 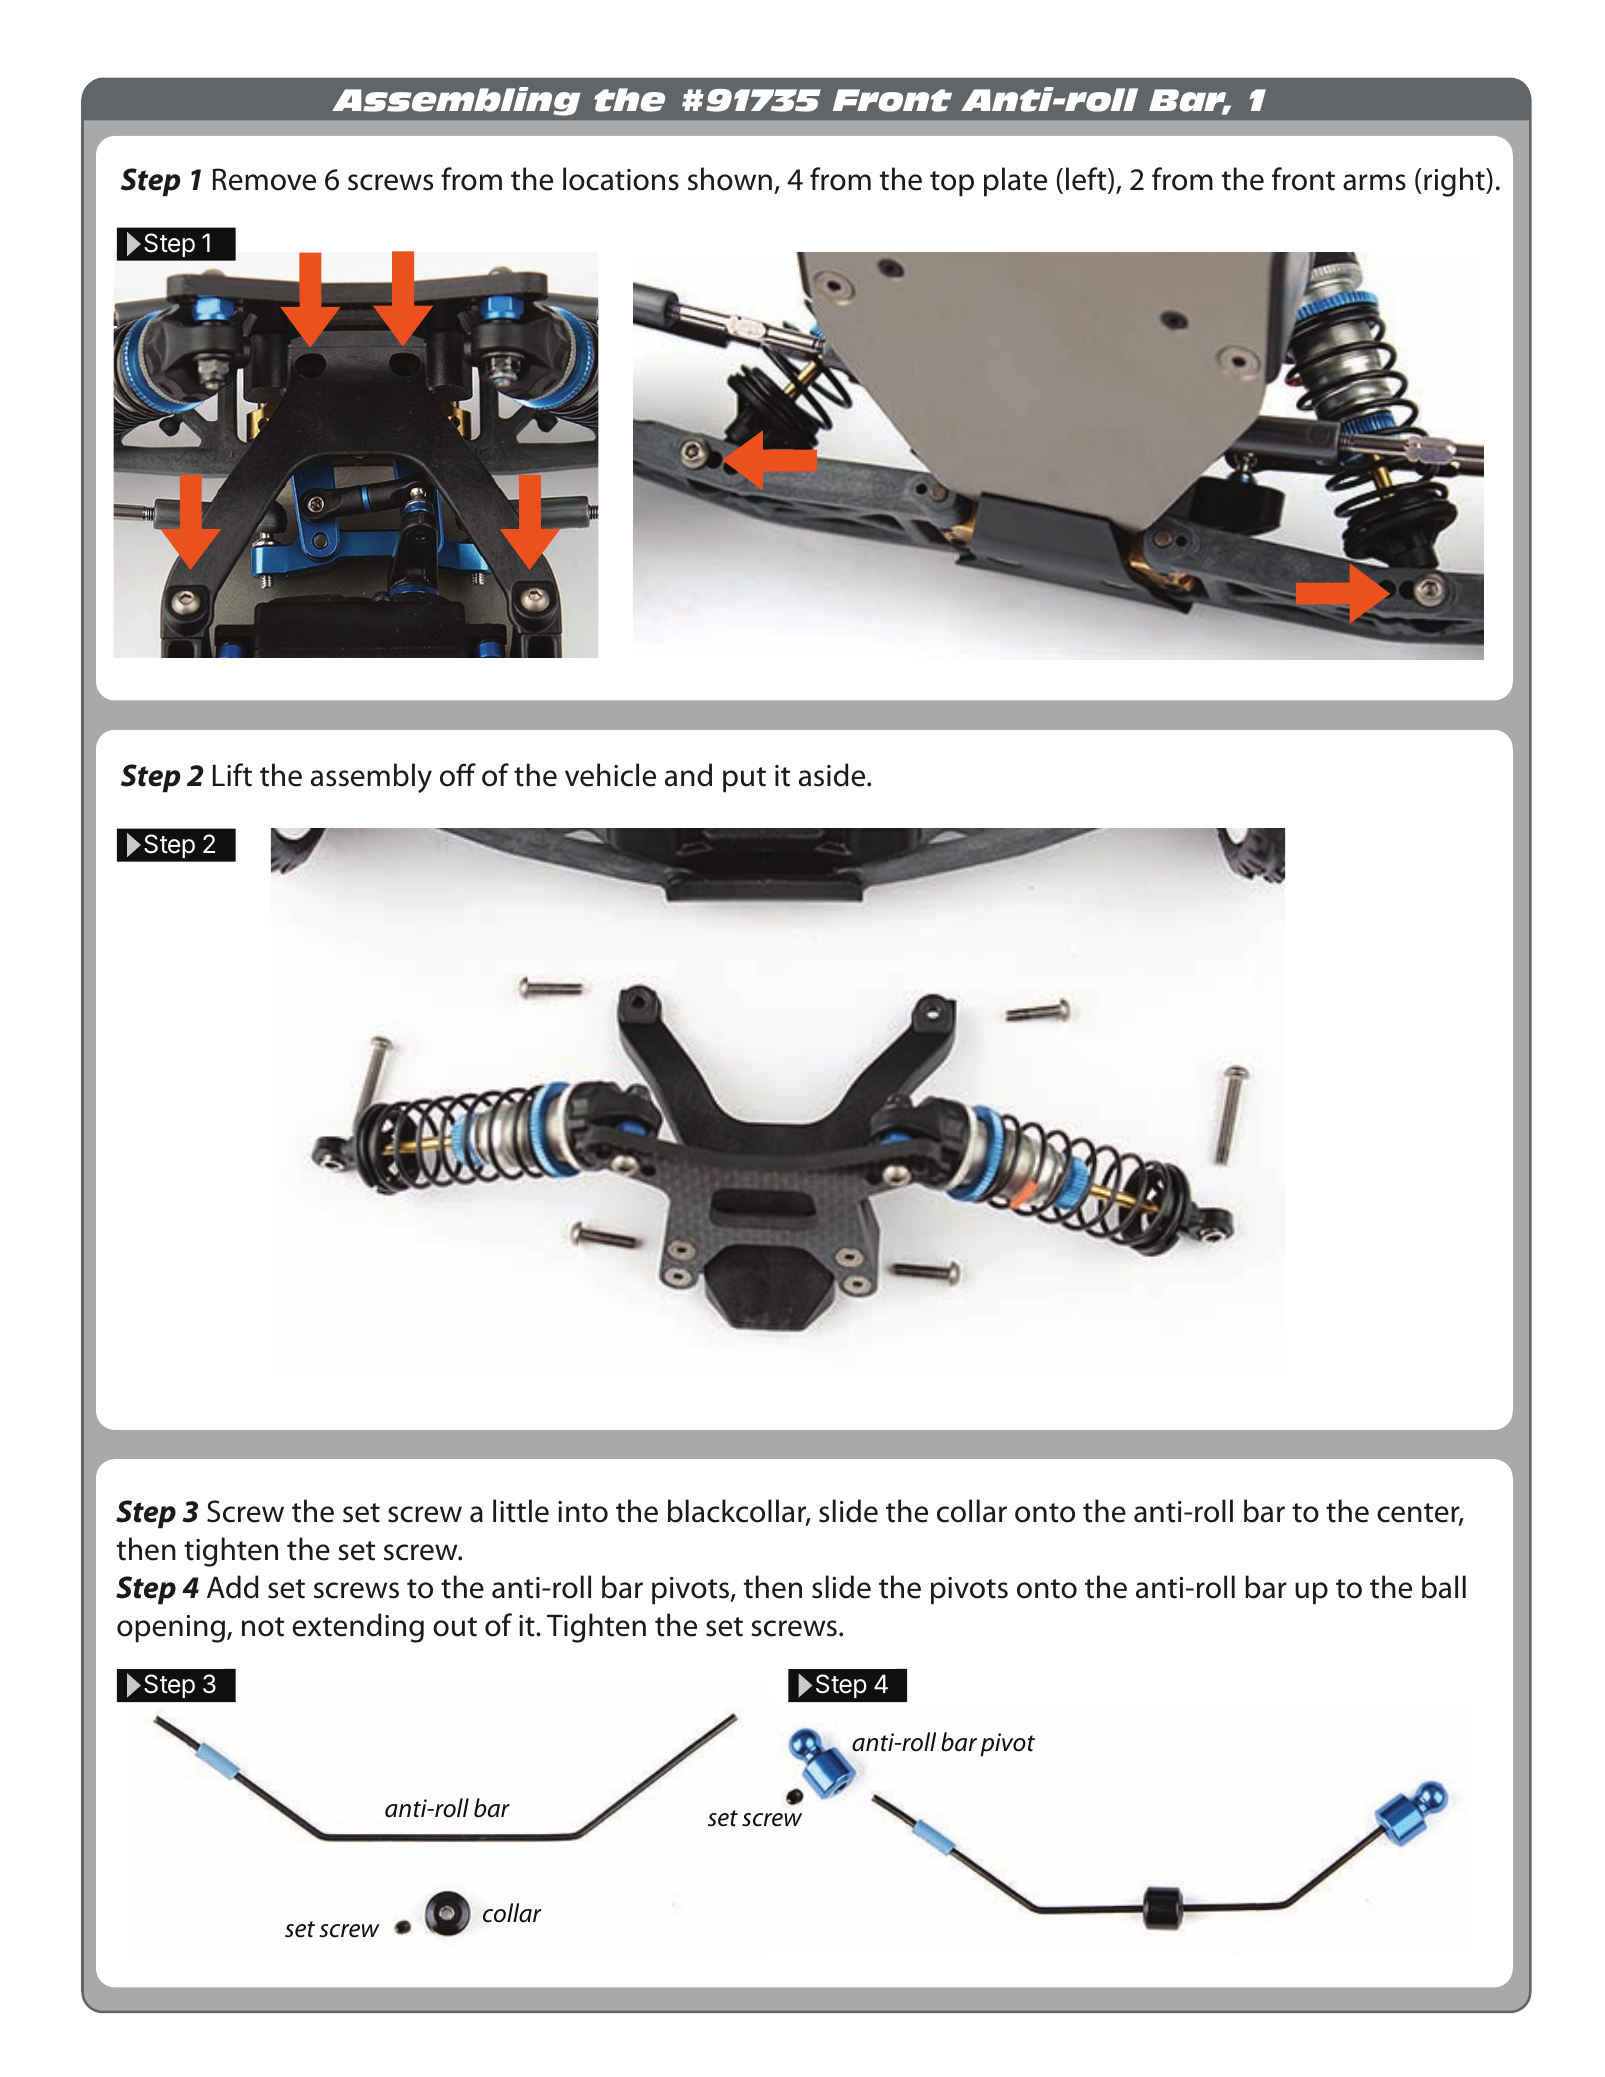 What do you see at coordinates (744, 780) in the screenshot?
I see `put` at bounding box center [744, 780].
